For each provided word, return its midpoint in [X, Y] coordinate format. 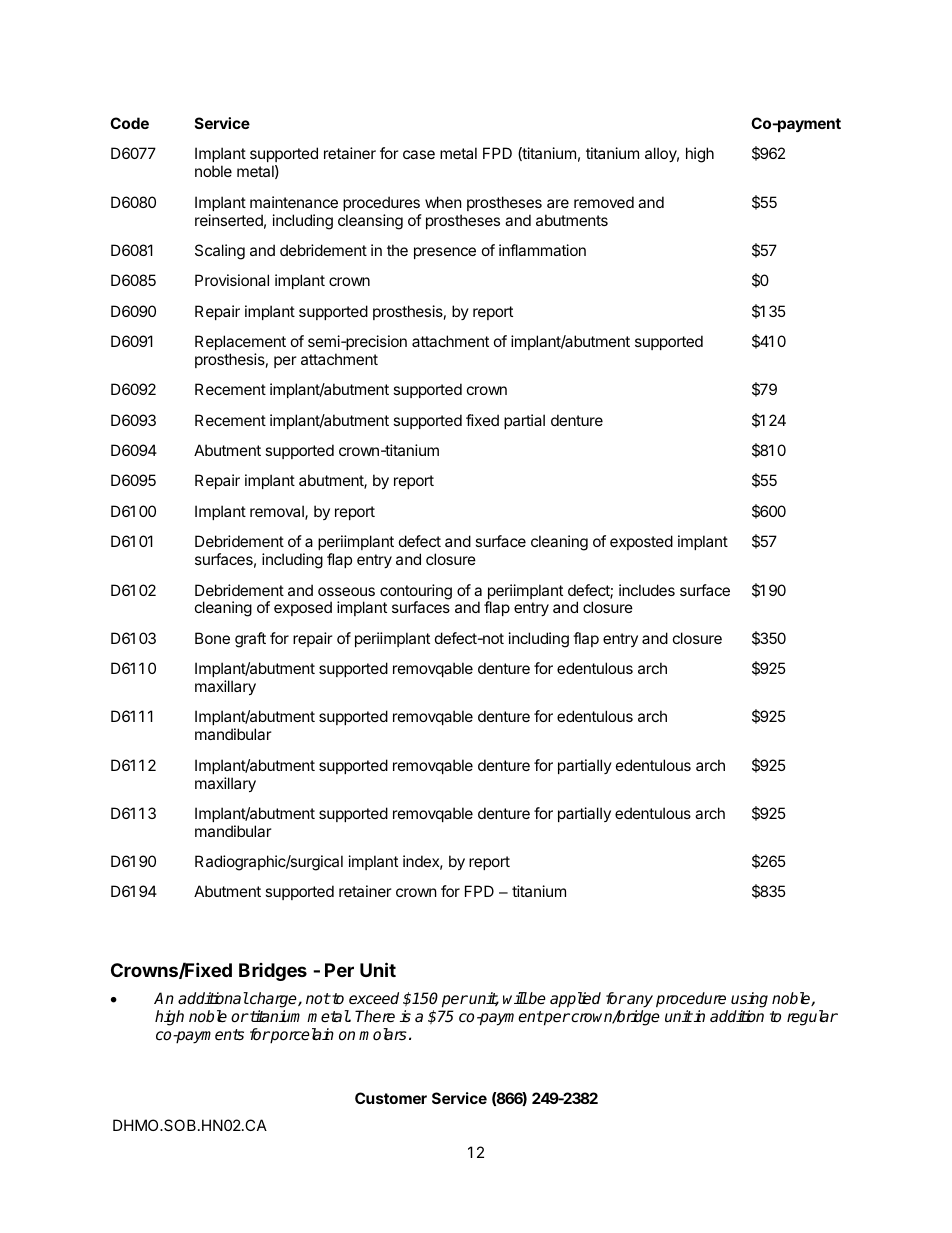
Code [129, 123]
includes [647, 590]
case [419, 154]
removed [604, 202]
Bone [212, 638]
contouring [416, 593]
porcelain [301, 1036]
